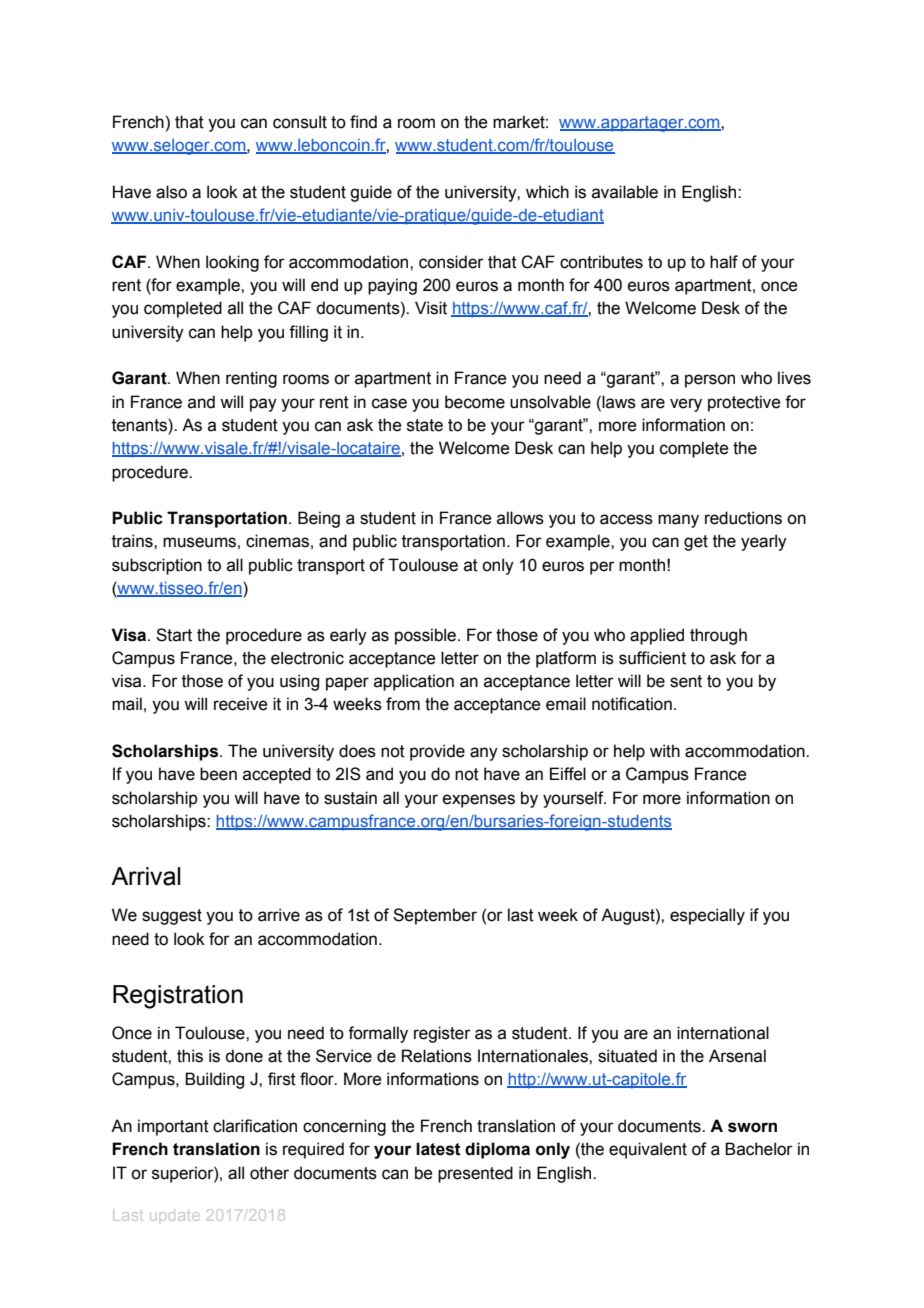 Image resolution: width=924 pixels, height=1308 pixels. What do you see at coordinates (759, 1149) in the image?
I see `Bachelor` at bounding box center [759, 1149].
